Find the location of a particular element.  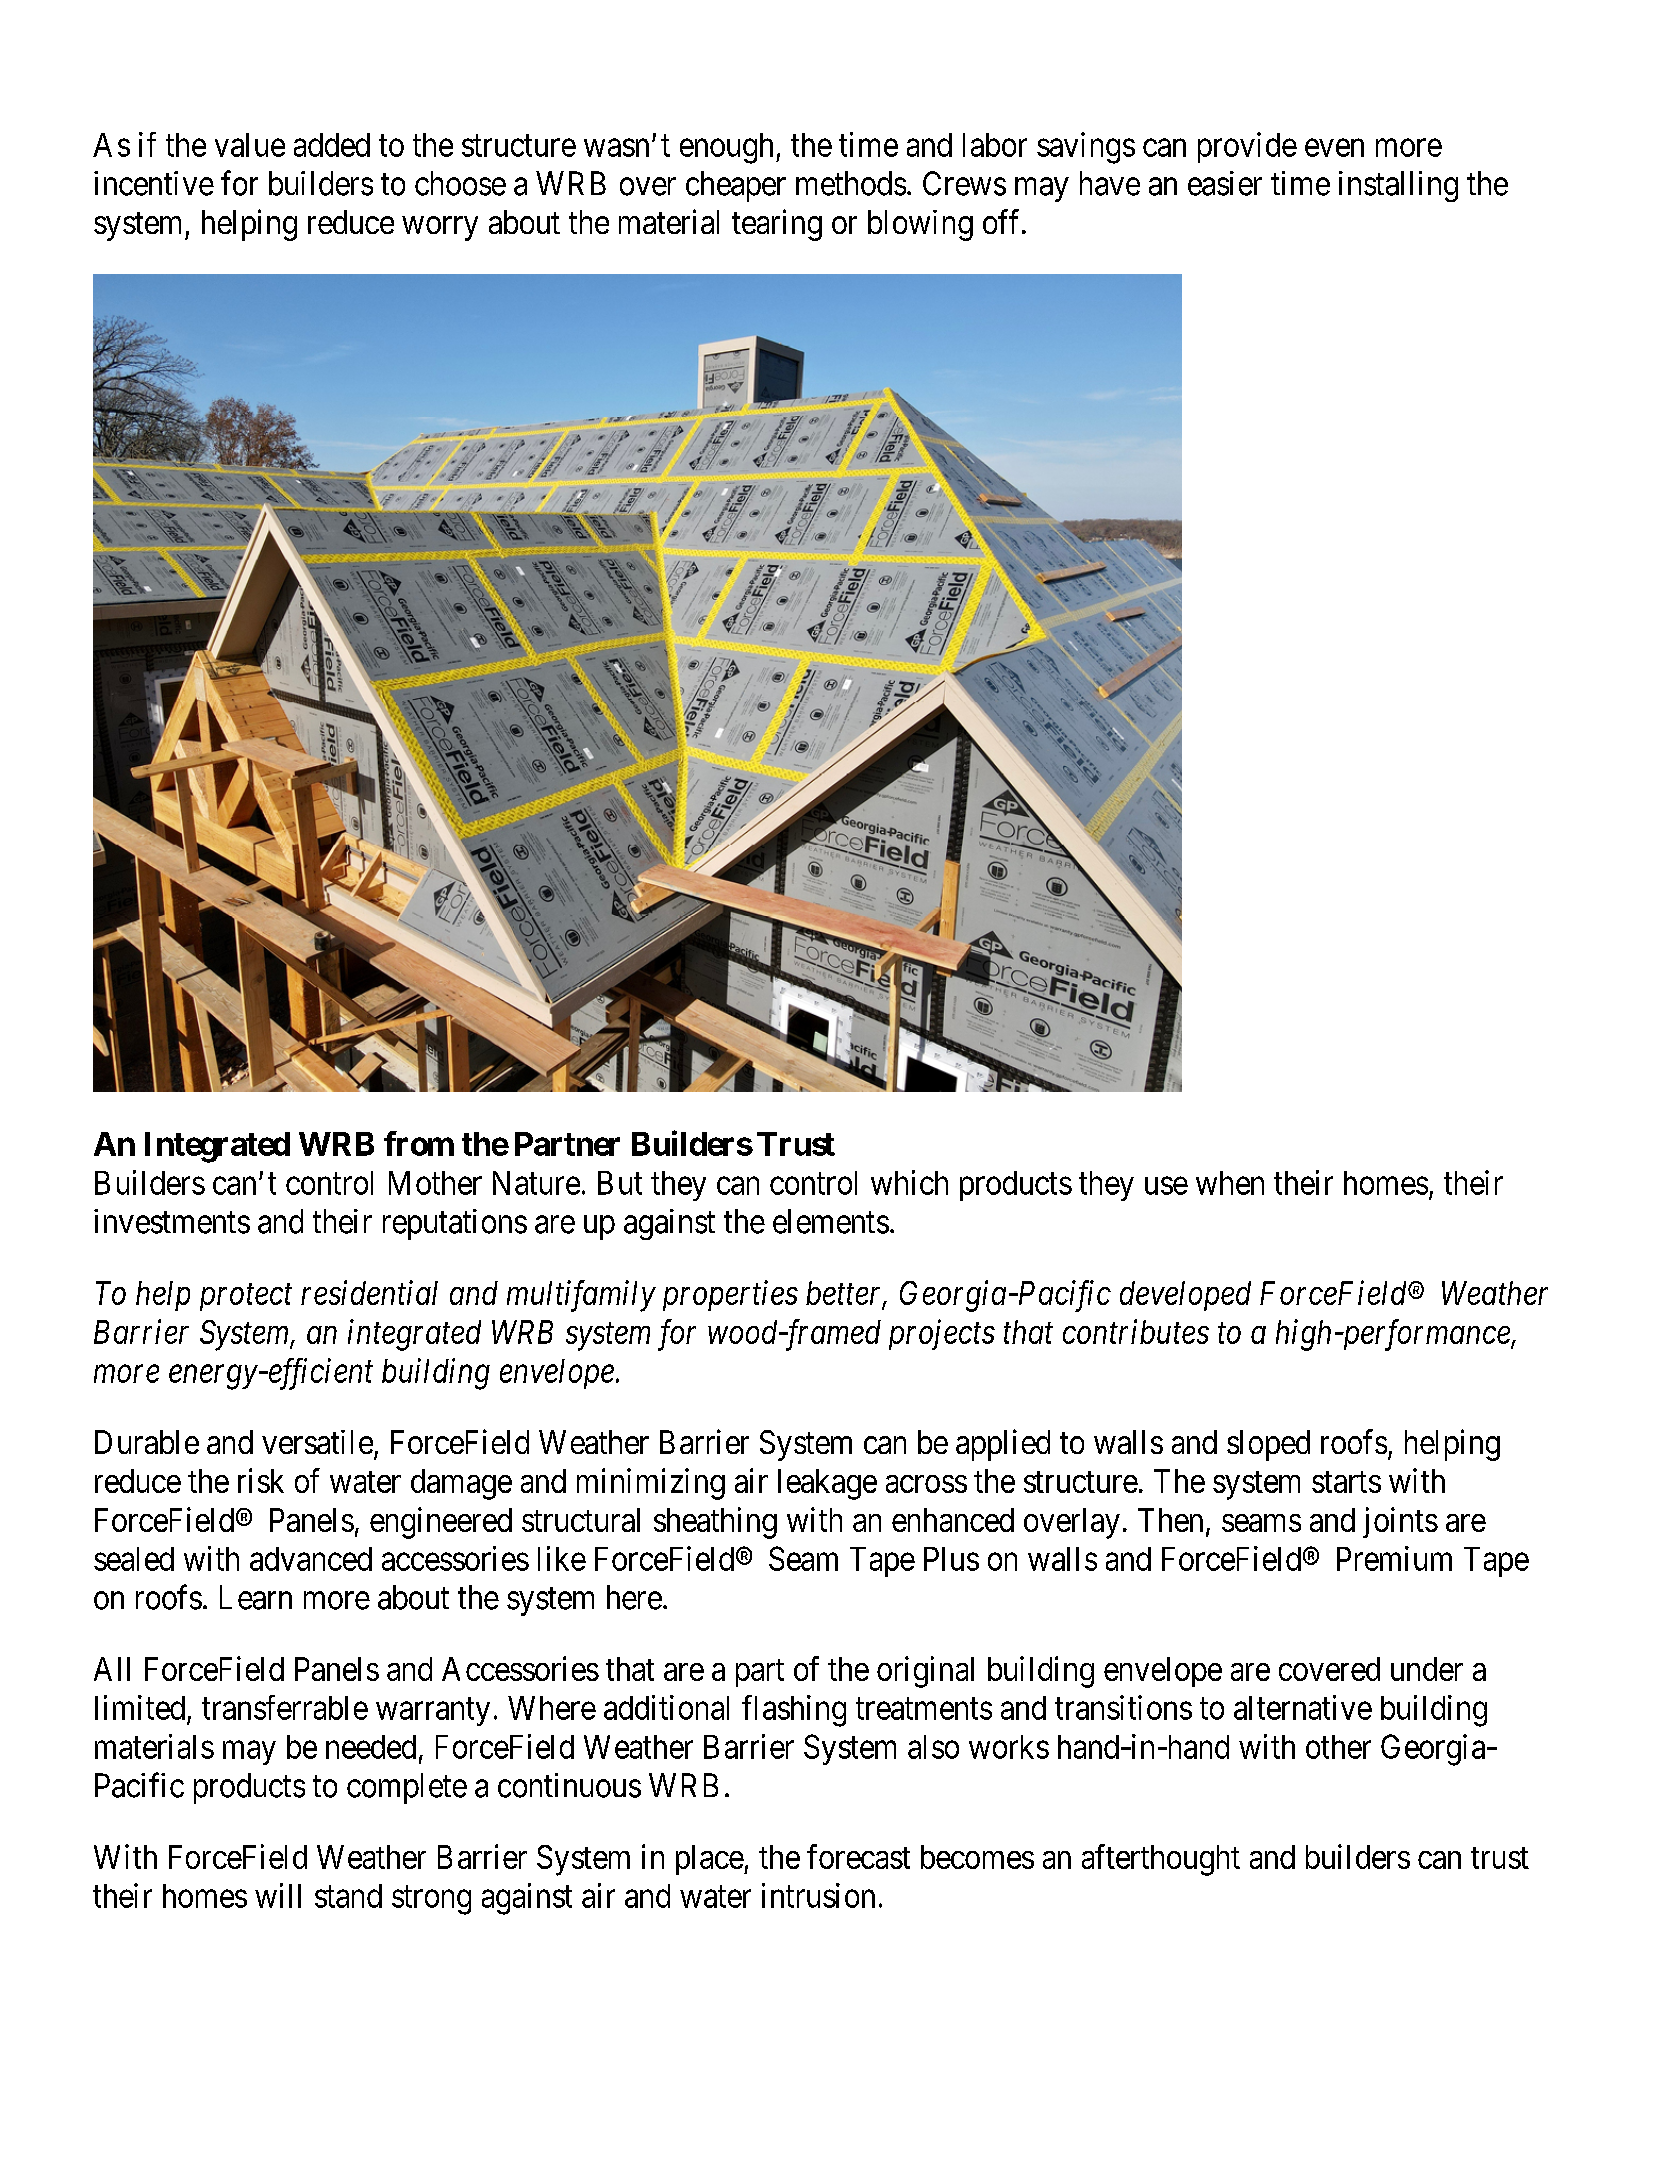

which is located at coordinates (909, 1182).
